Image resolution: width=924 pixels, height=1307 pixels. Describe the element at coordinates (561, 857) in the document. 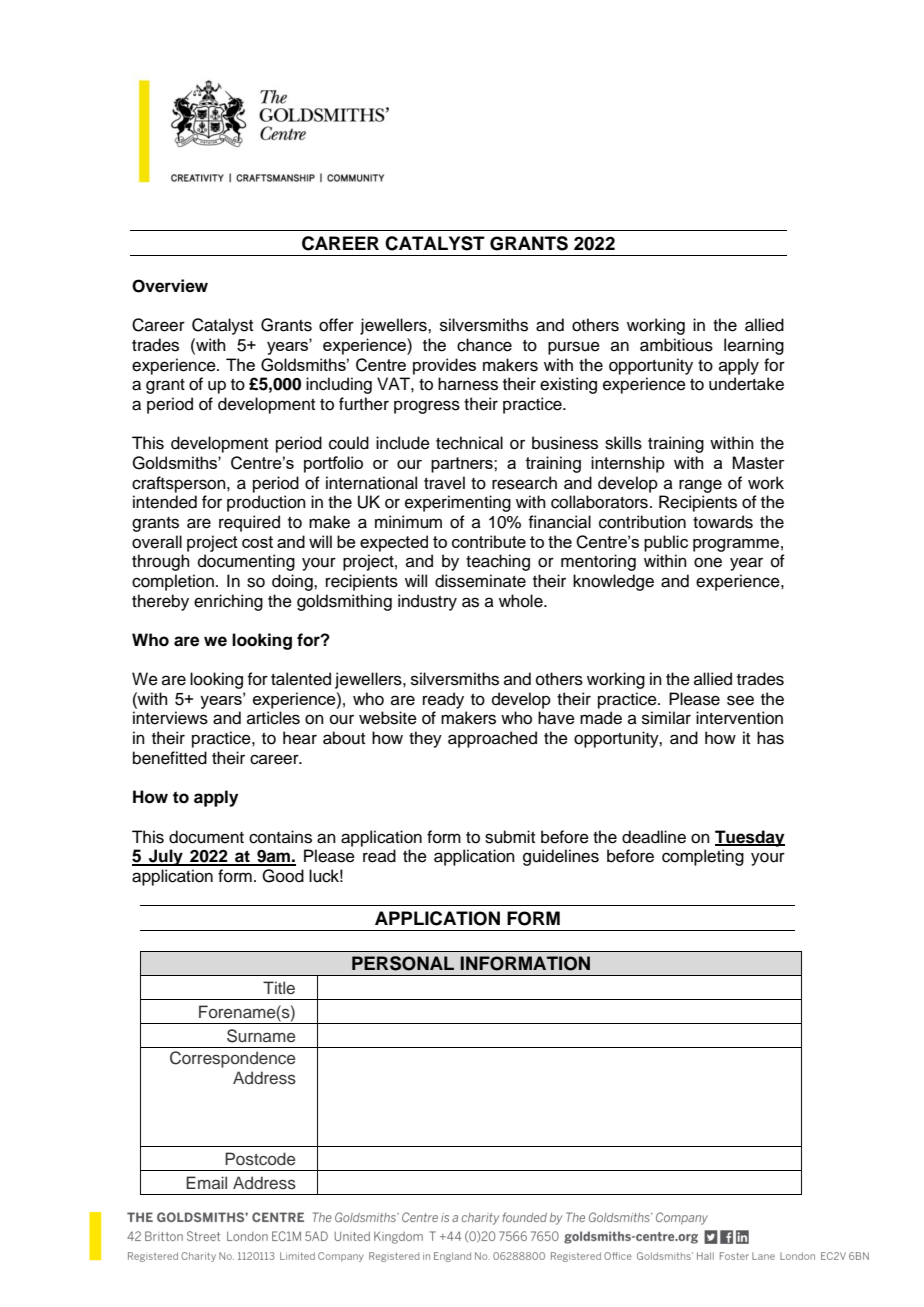

I see `guidelines` at that location.
